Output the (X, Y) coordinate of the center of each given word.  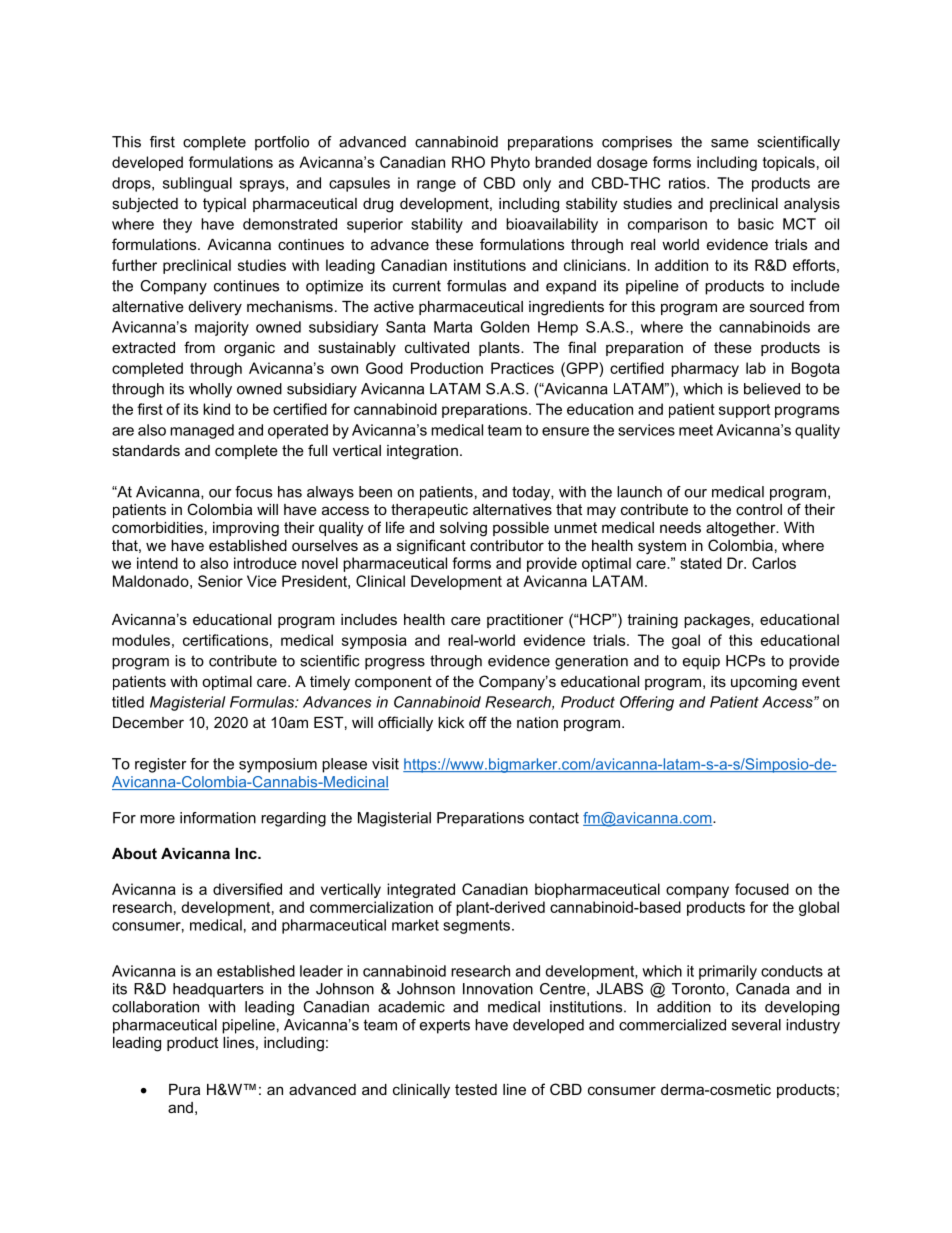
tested (476, 1089)
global (819, 908)
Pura (184, 1089)
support (744, 411)
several (756, 1025)
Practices (522, 368)
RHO (468, 162)
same (730, 143)
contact (554, 818)
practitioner (525, 621)
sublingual (197, 184)
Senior (220, 581)
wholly (210, 390)
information (218, 818)
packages (718, 621)
